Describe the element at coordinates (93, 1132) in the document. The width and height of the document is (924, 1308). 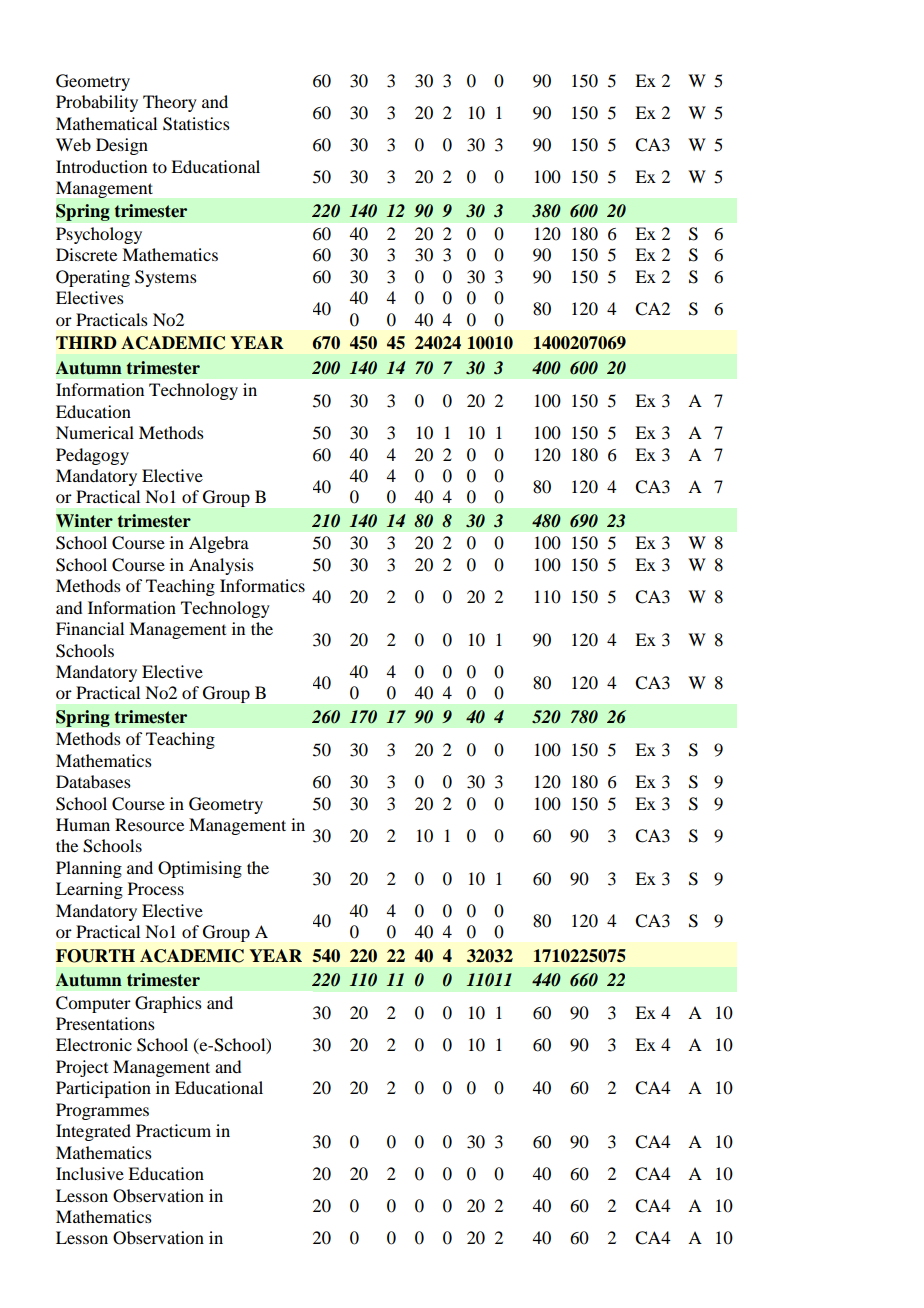
I see `Integrated` at that location.
